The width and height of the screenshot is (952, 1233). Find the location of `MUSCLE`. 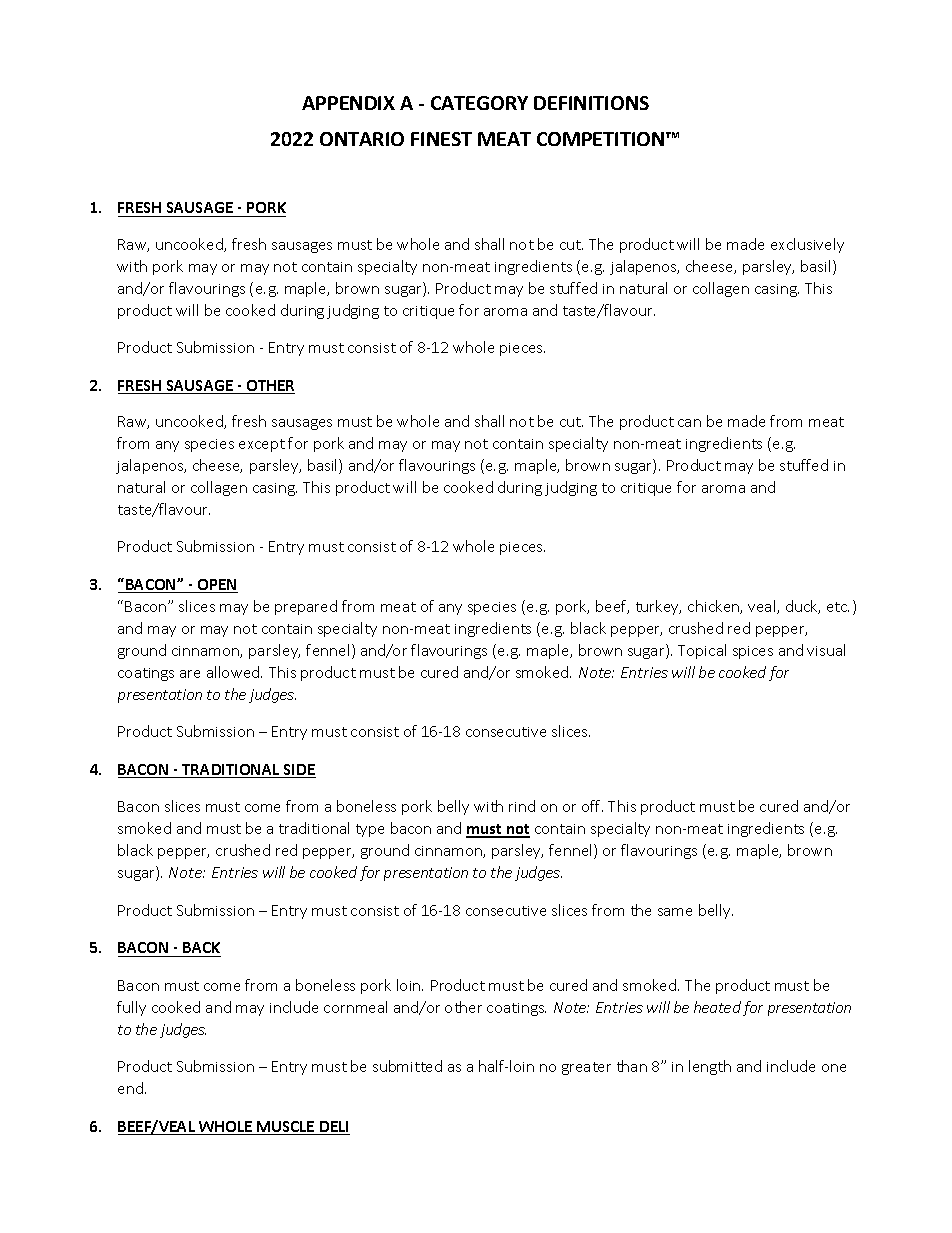

MUSCLE is located at coordinates (286, 1128).
